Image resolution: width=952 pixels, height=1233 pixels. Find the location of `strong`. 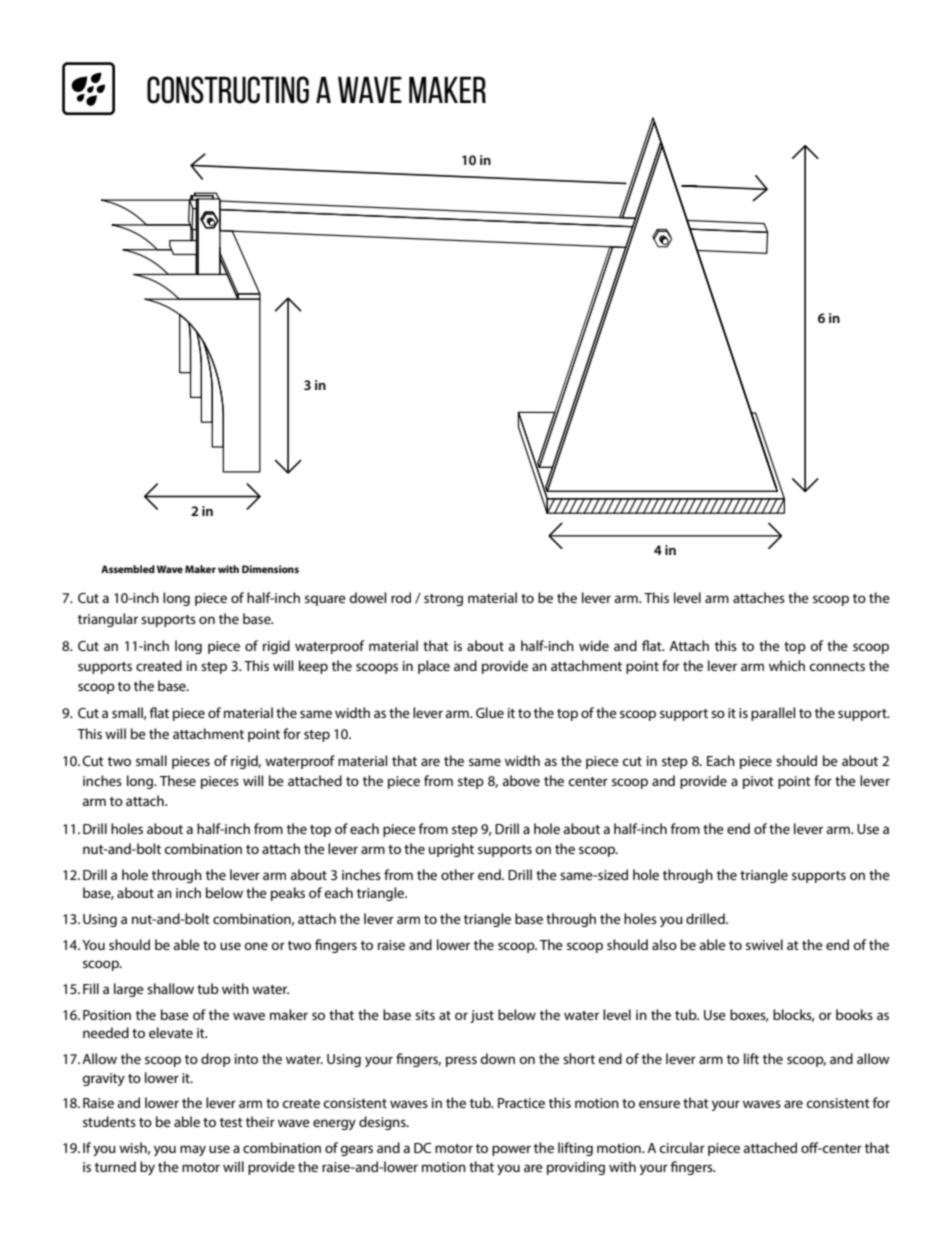

strong is located at coordinates (443, 600).
